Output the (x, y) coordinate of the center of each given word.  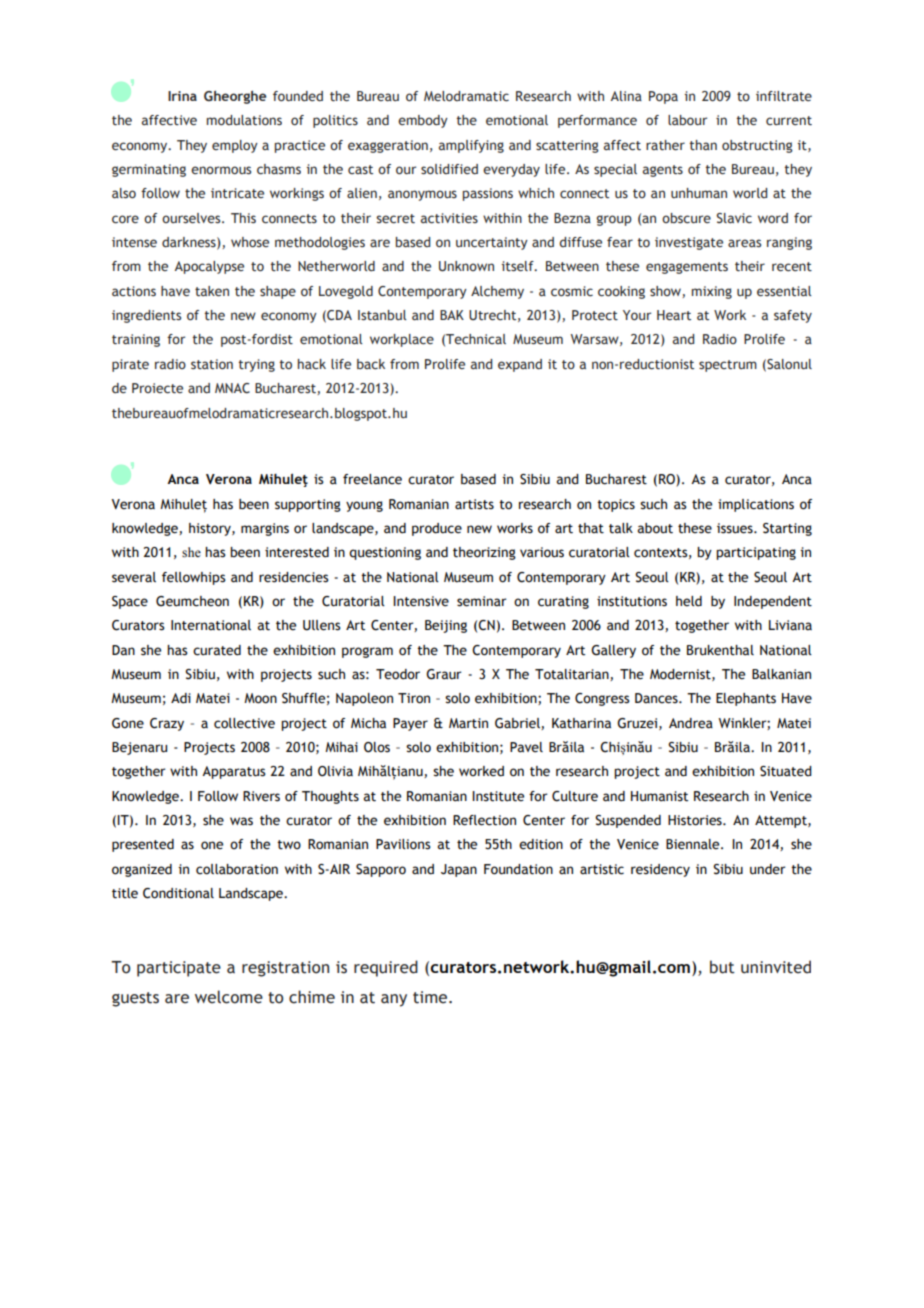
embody (423, 121)
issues (736, 528)
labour (687, 120)
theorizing (484, 553)
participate (179, 969)
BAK (452, 315)
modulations (244, 120)
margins (265, 529)
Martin (468, 723)
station (212, 364)
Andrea (691, 723)
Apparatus (234, 772)
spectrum (728, 366)
